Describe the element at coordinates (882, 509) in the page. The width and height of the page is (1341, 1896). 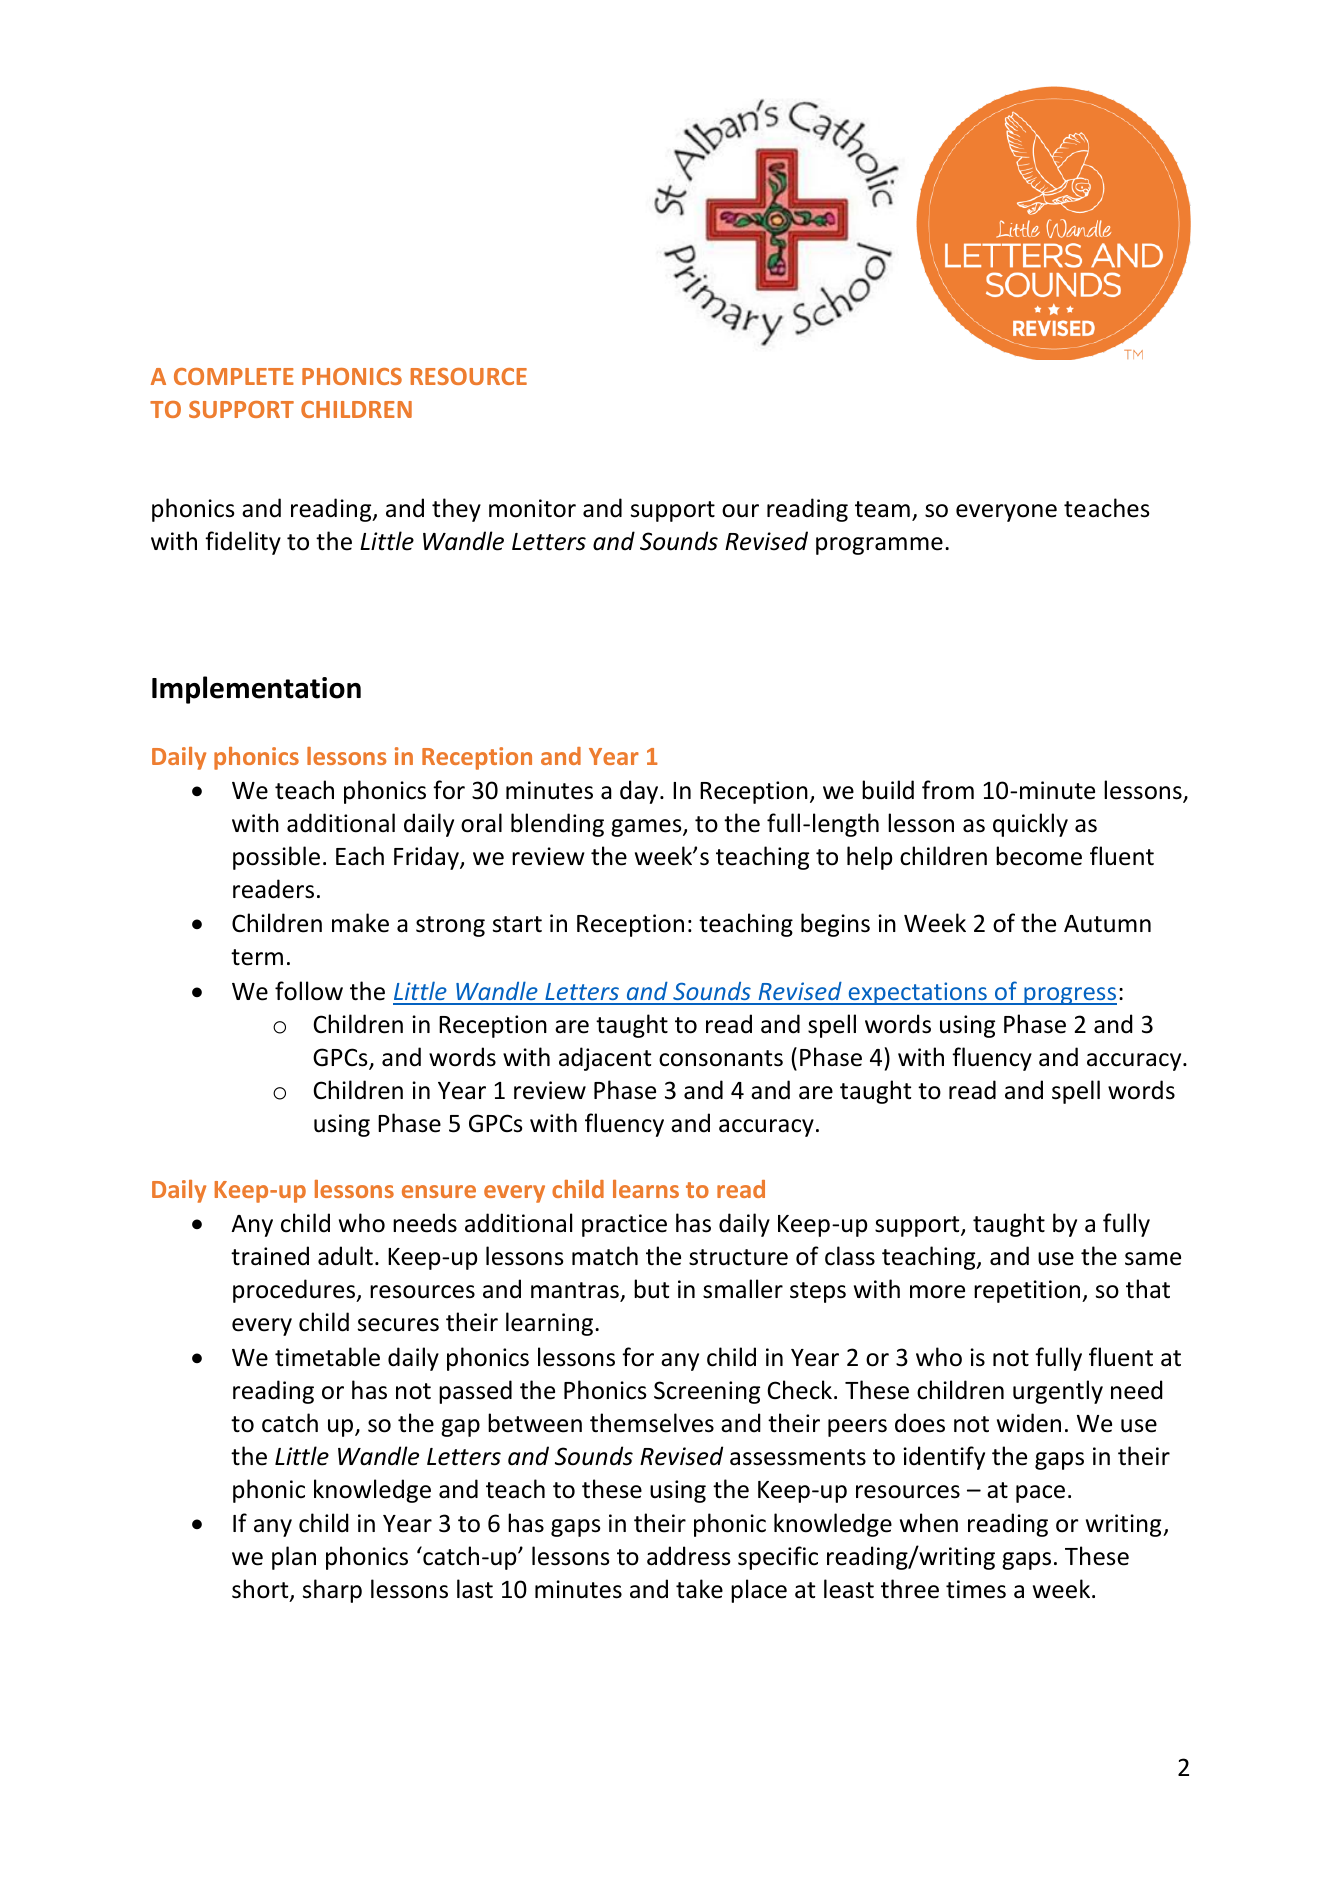
I see `team` at that location.
